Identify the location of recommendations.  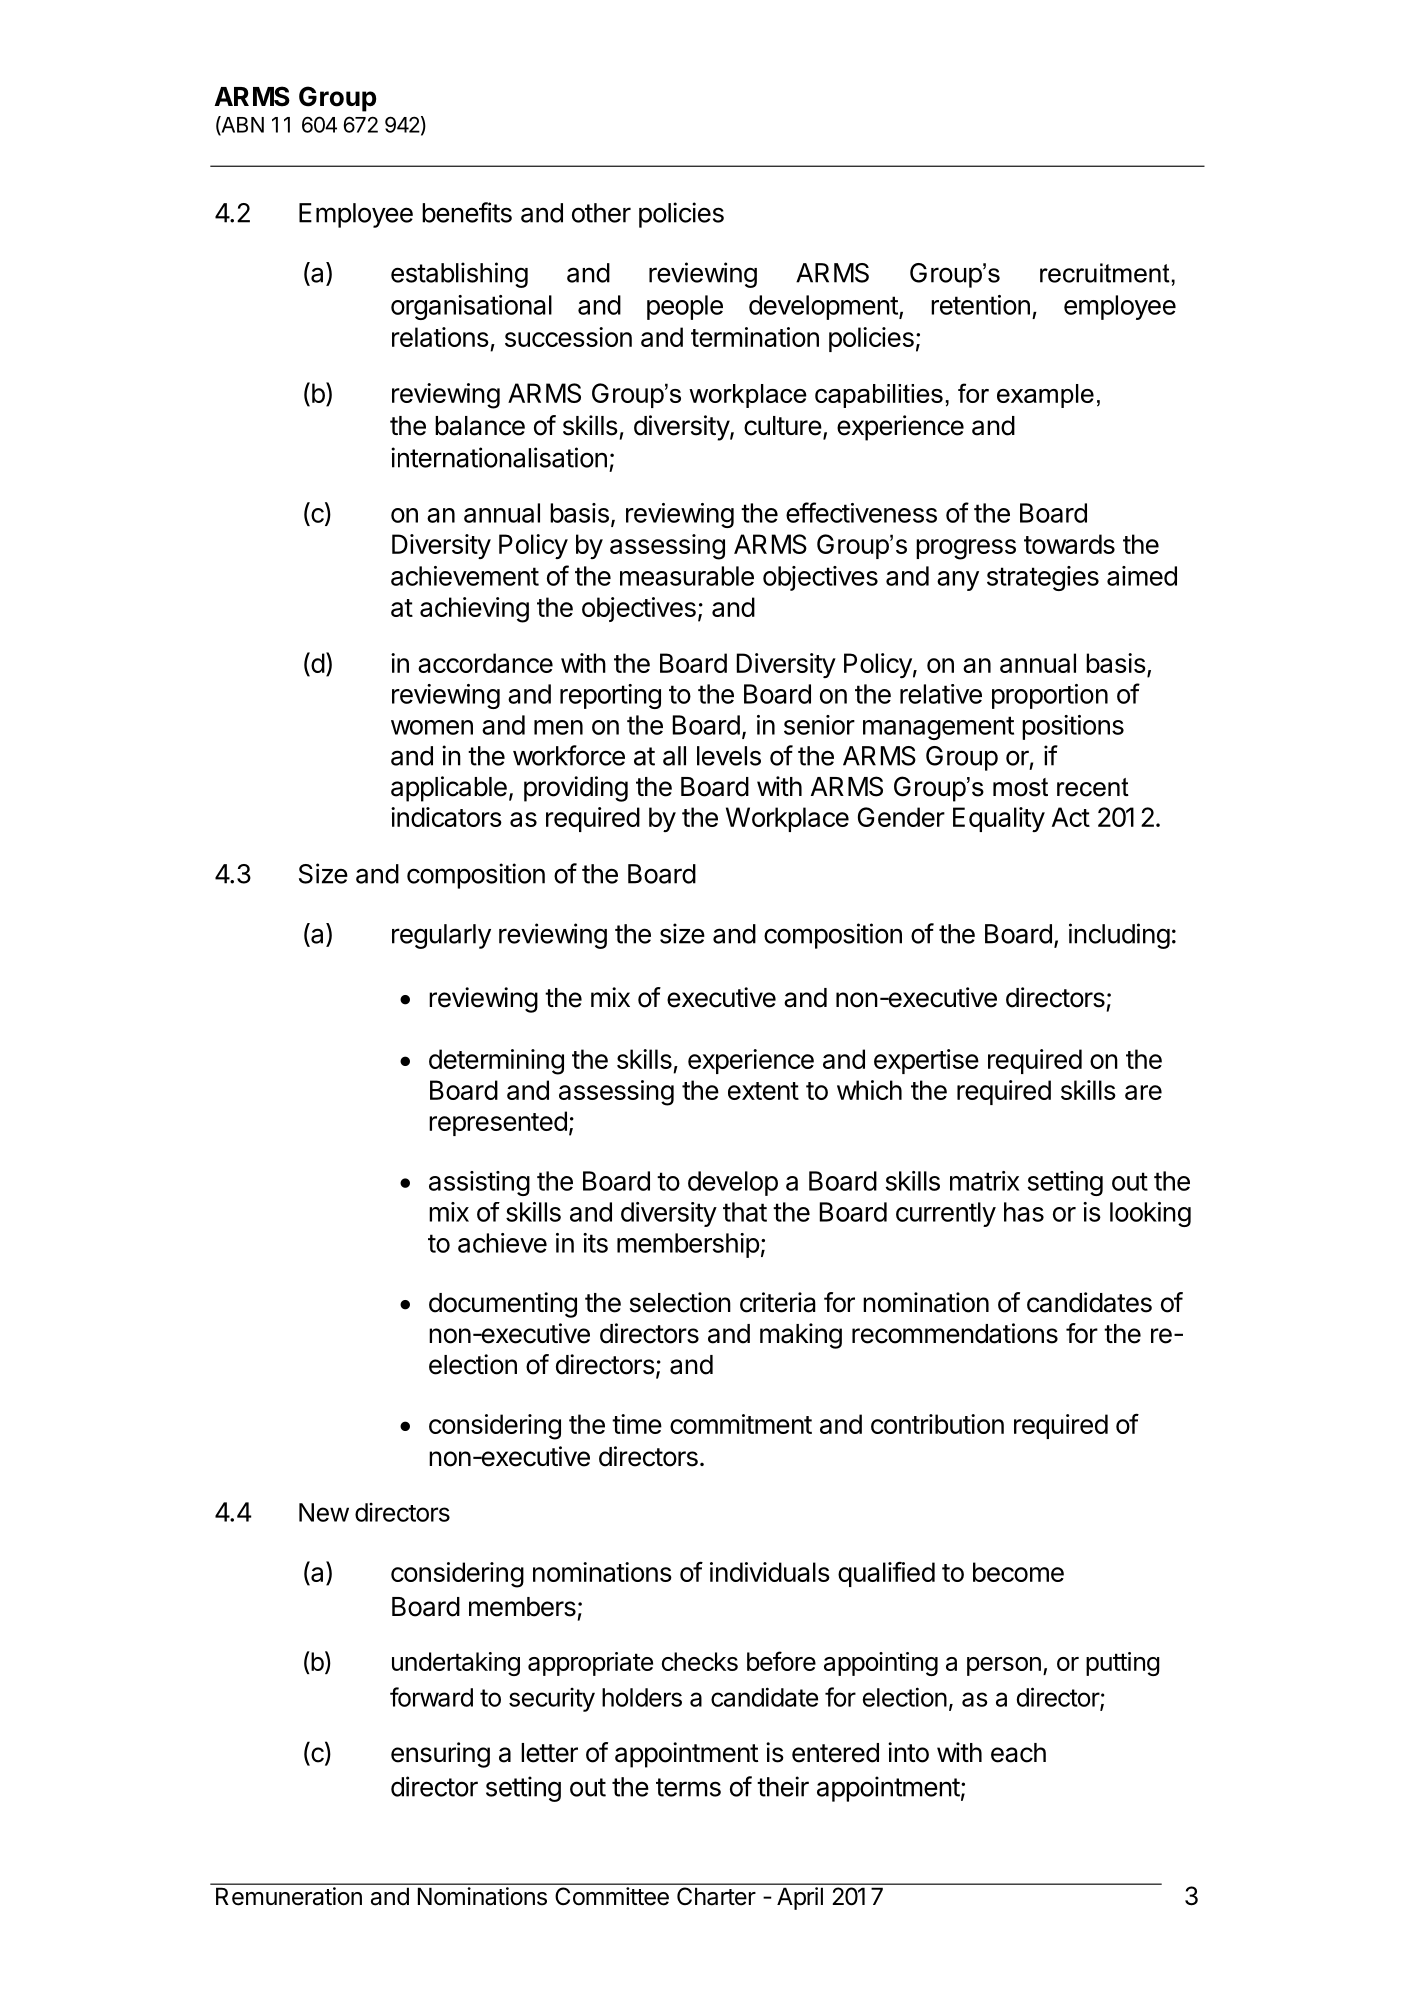
(955, 1333).
